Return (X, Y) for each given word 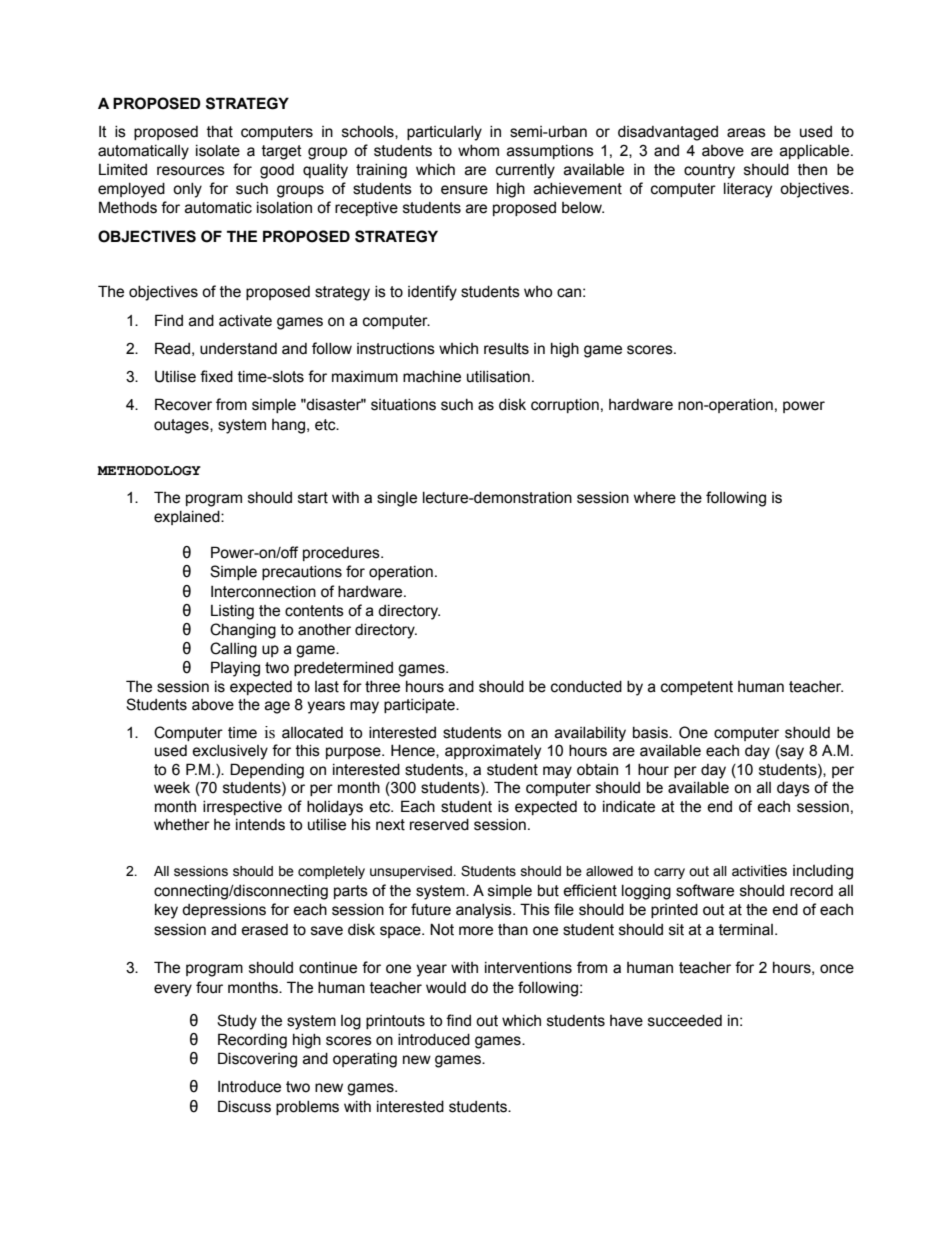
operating (365, 1060)
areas (746, 133)
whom (478, 151)
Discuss (244, 1106)
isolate (218, 151)
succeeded (685, 1021)
